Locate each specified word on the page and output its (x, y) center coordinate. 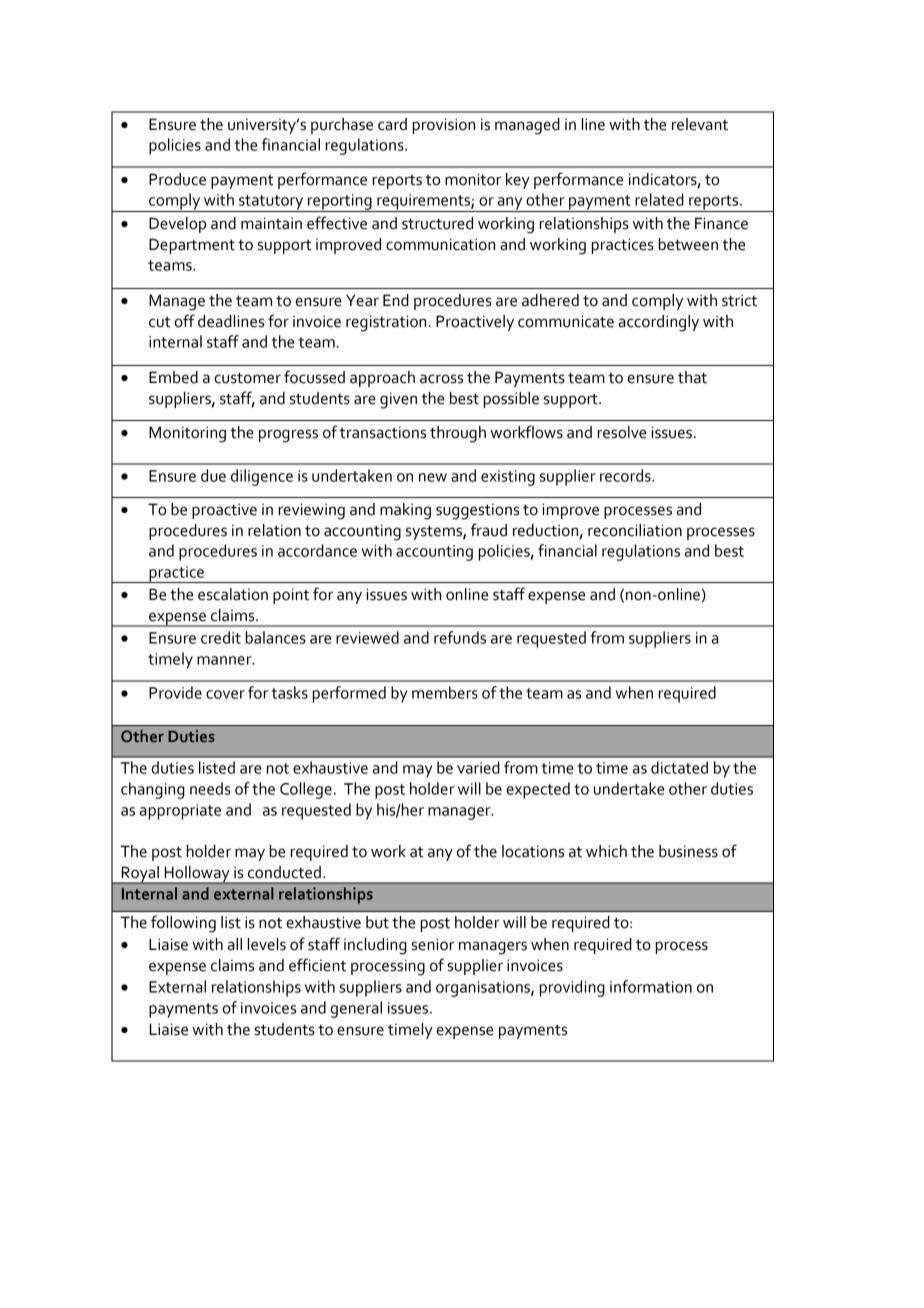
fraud (489, 530)
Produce (177, 179)
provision (444, 126)
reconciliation (635, 530)
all (234, 944)
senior (433, 944)
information (651, 986)
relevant (700, 124)
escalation (233, 594)
